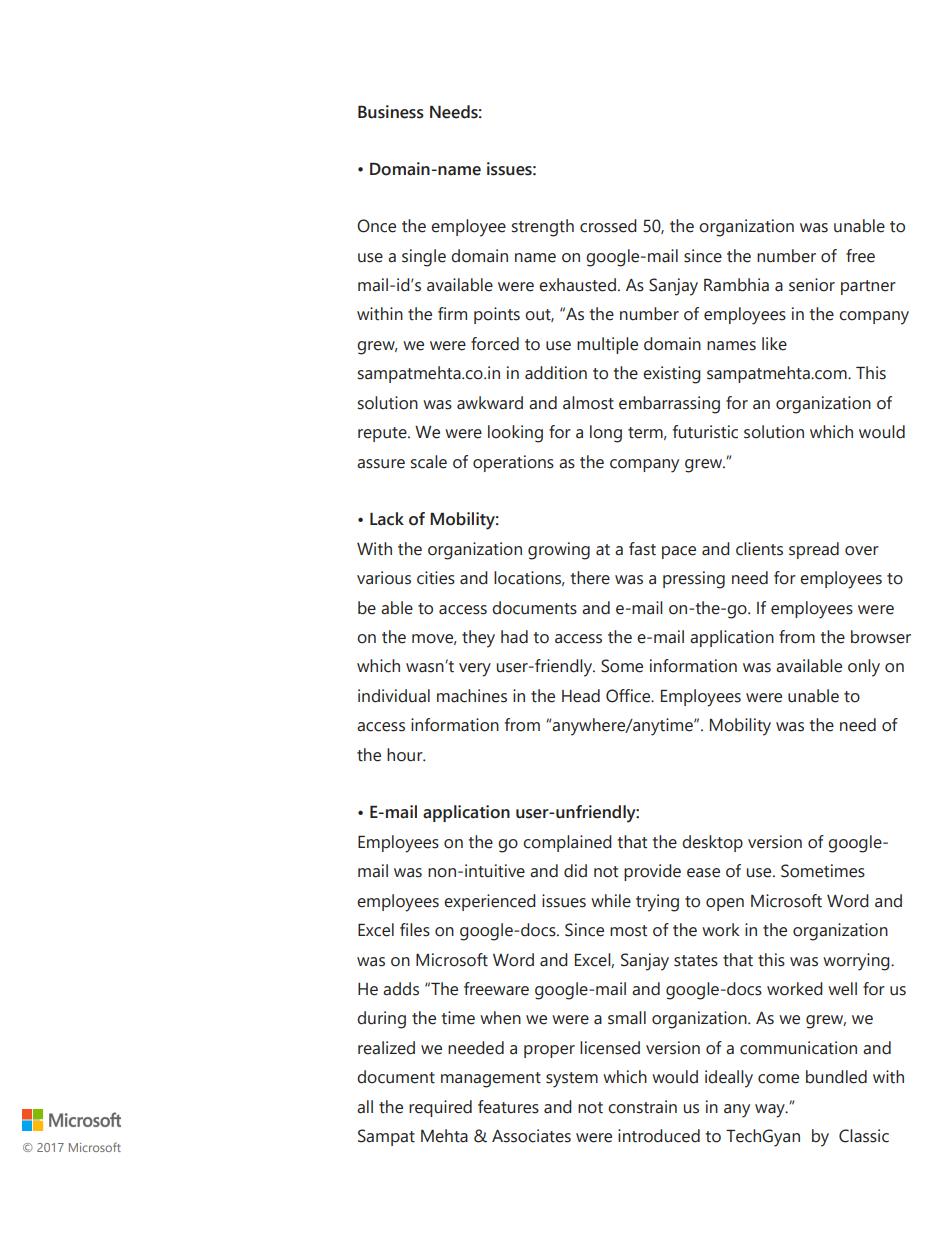 This screenshot has height=1233, width=952. Describe the element at coordinates (429, 462) in the screenshot. I see `scale` at that location.
